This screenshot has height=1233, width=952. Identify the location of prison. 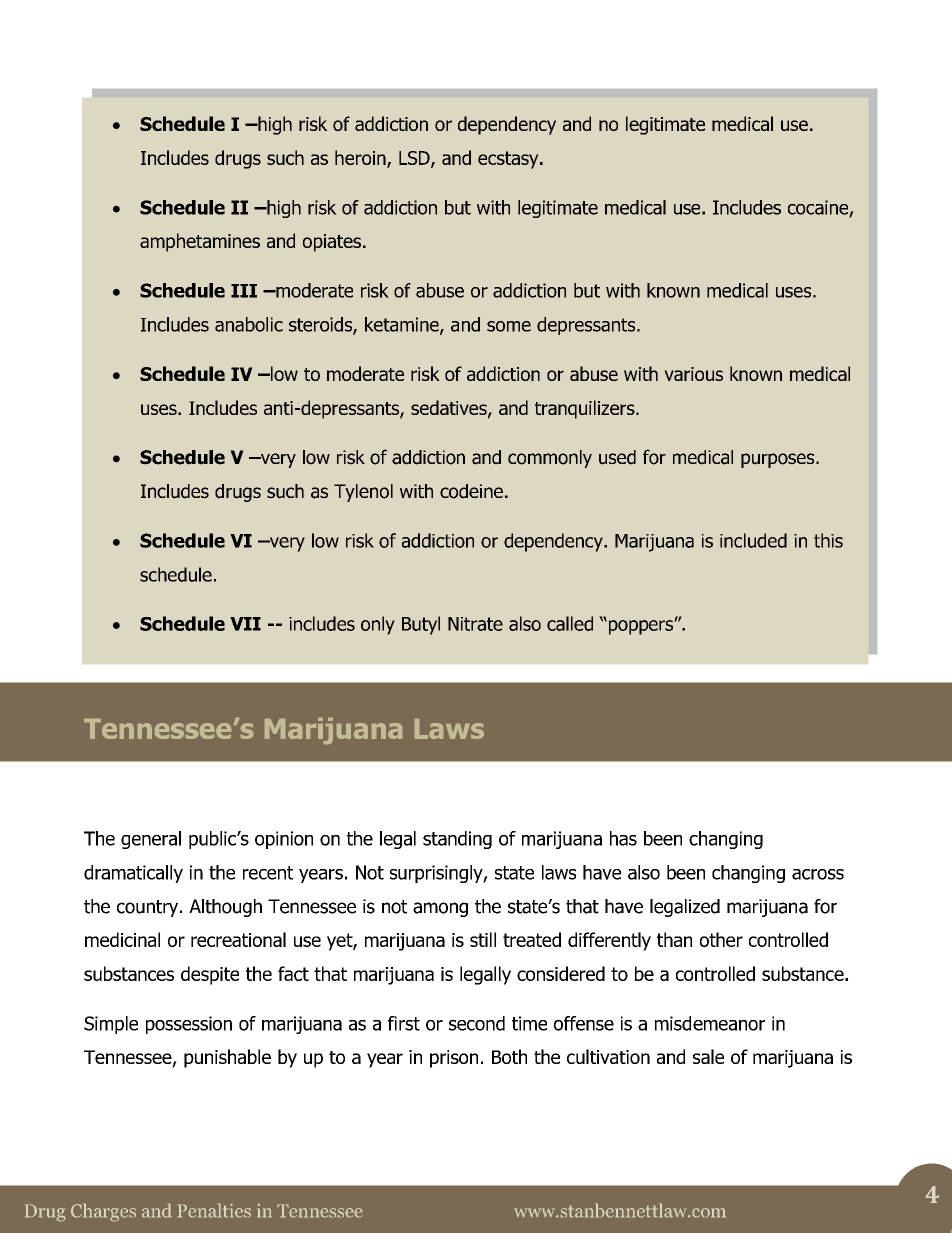
(454, 1059).
